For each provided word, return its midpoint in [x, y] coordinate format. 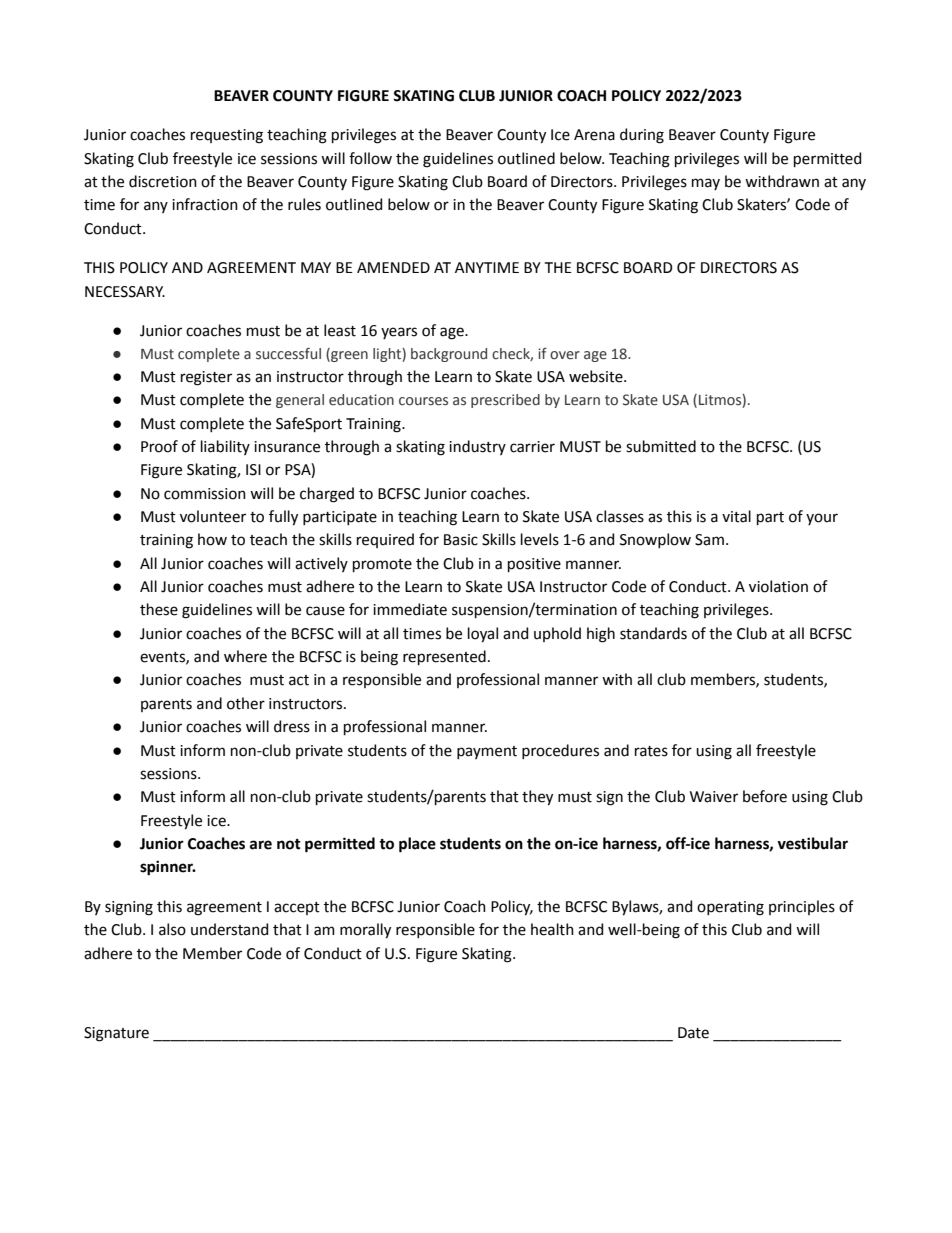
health [552, 929]
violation [778, 586]
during [642, 136]
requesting [227, 136]
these [159, 609]
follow [370, 158]
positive [534, 565]
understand [229, 929]
